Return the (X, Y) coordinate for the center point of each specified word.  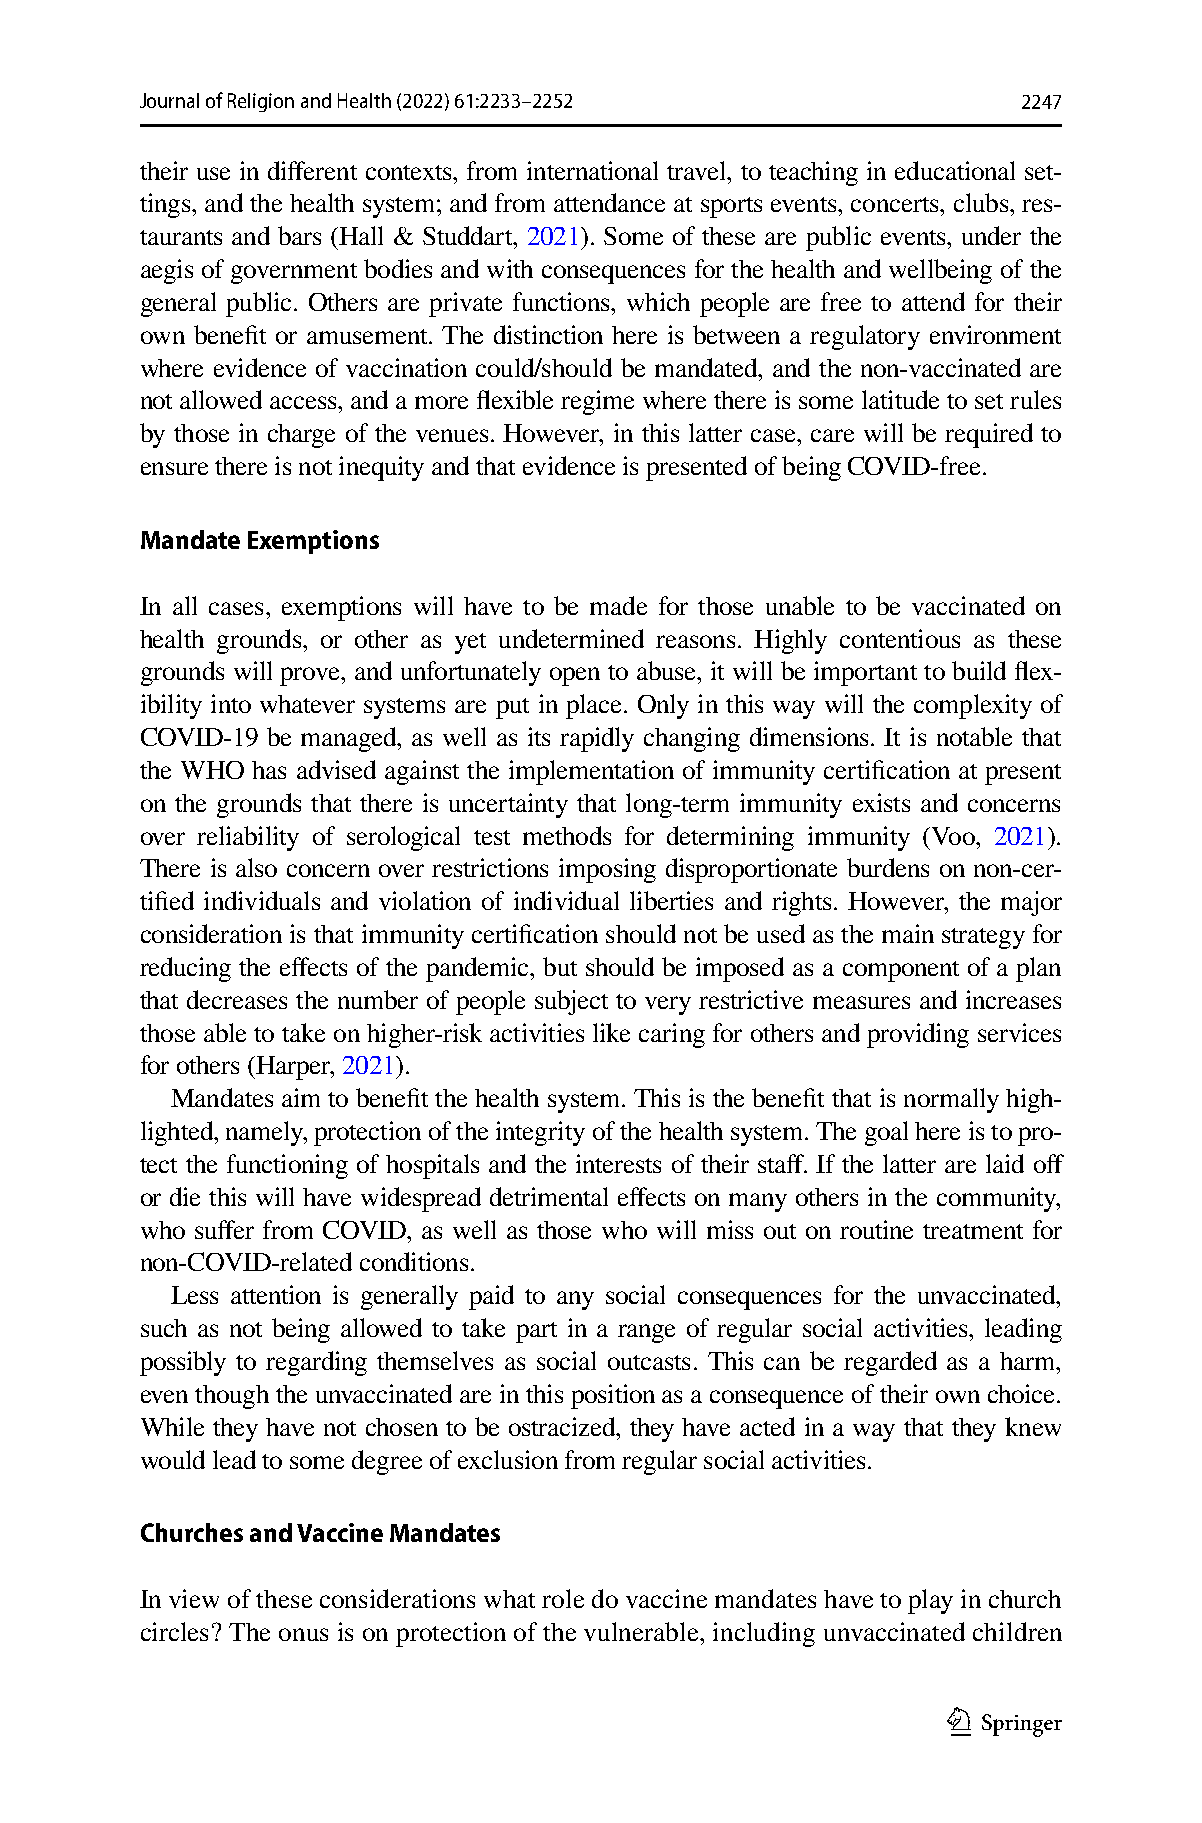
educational (955, 170)
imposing (607, 870)
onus (303, 1634)
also (256, 867)
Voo (953, 836)
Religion (261, 102)
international (592, 170)
